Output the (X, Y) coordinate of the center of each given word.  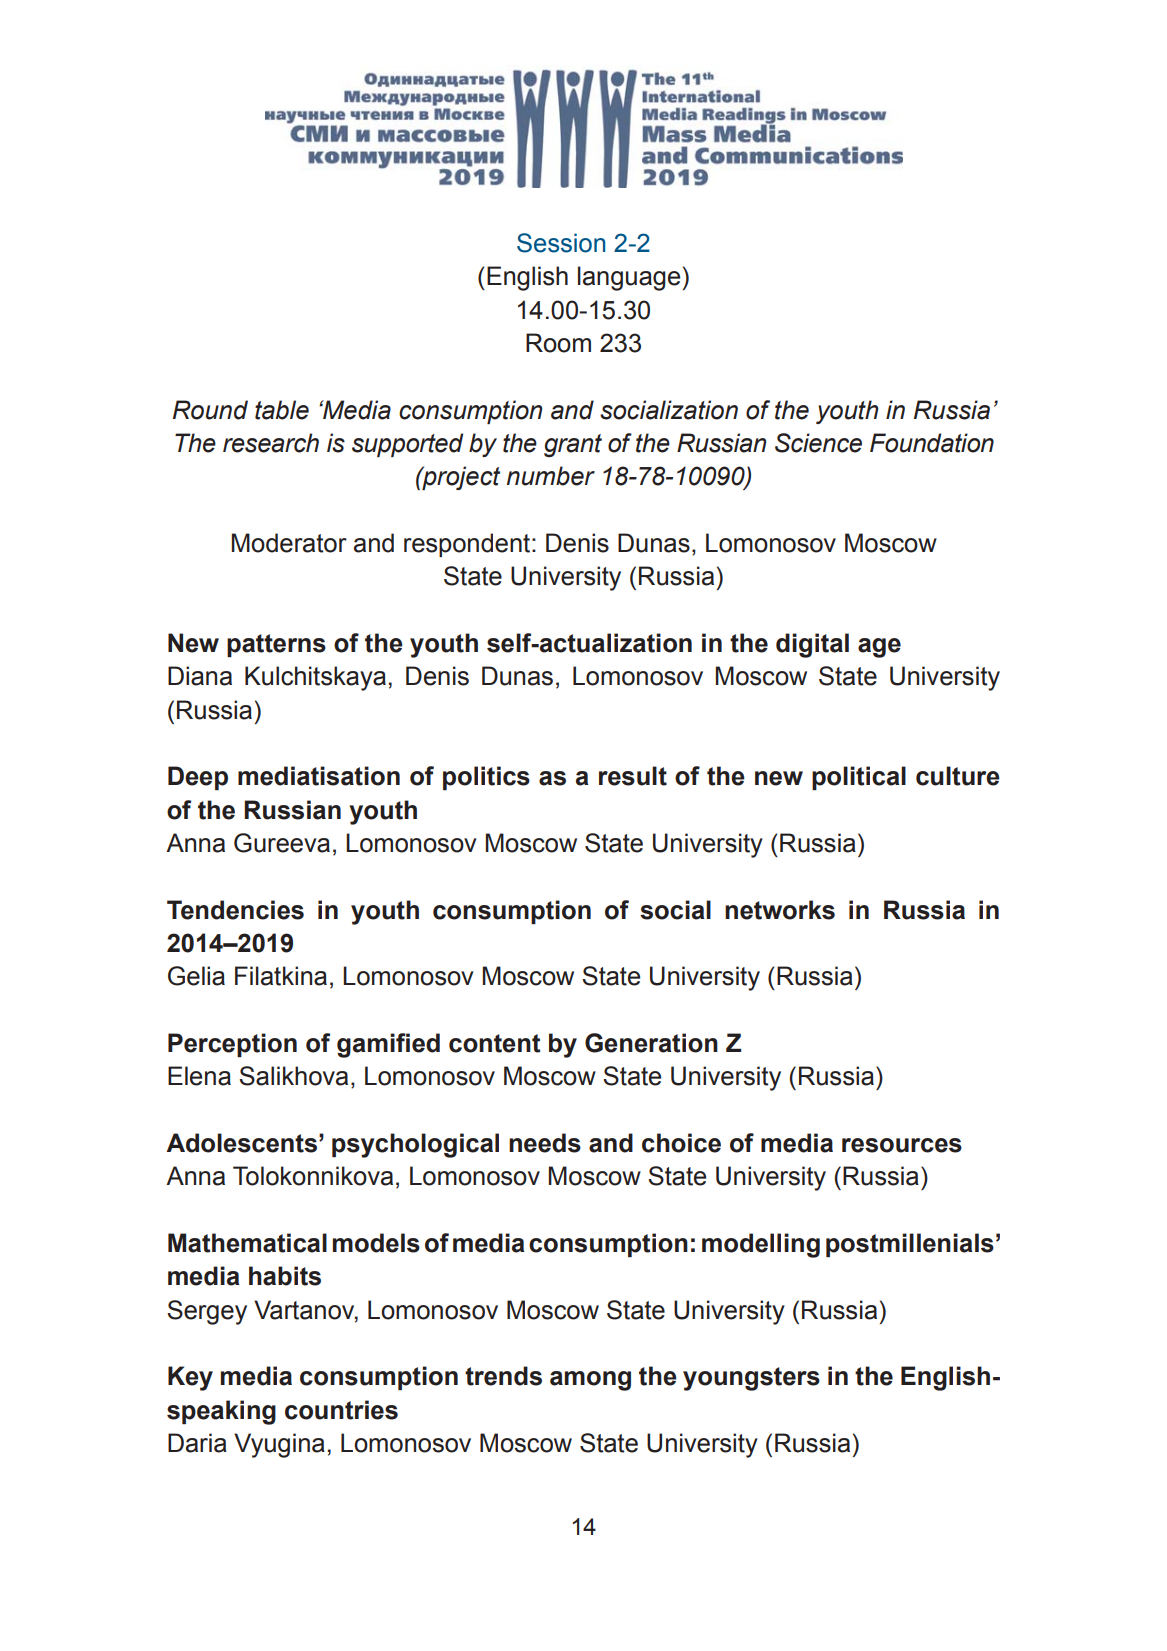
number (551, 476)
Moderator (289, 543)
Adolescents (241, 1143)
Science (818, 443)
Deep (198, 778)
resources (902, 1145)
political (859, 778)
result (633, 776)
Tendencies (235, 910)
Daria (197, 1443)
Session (561, 243)
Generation (651, 1043)
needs (545, 1143)
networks (780, 910)
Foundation (932, 443)
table (282, 410)
